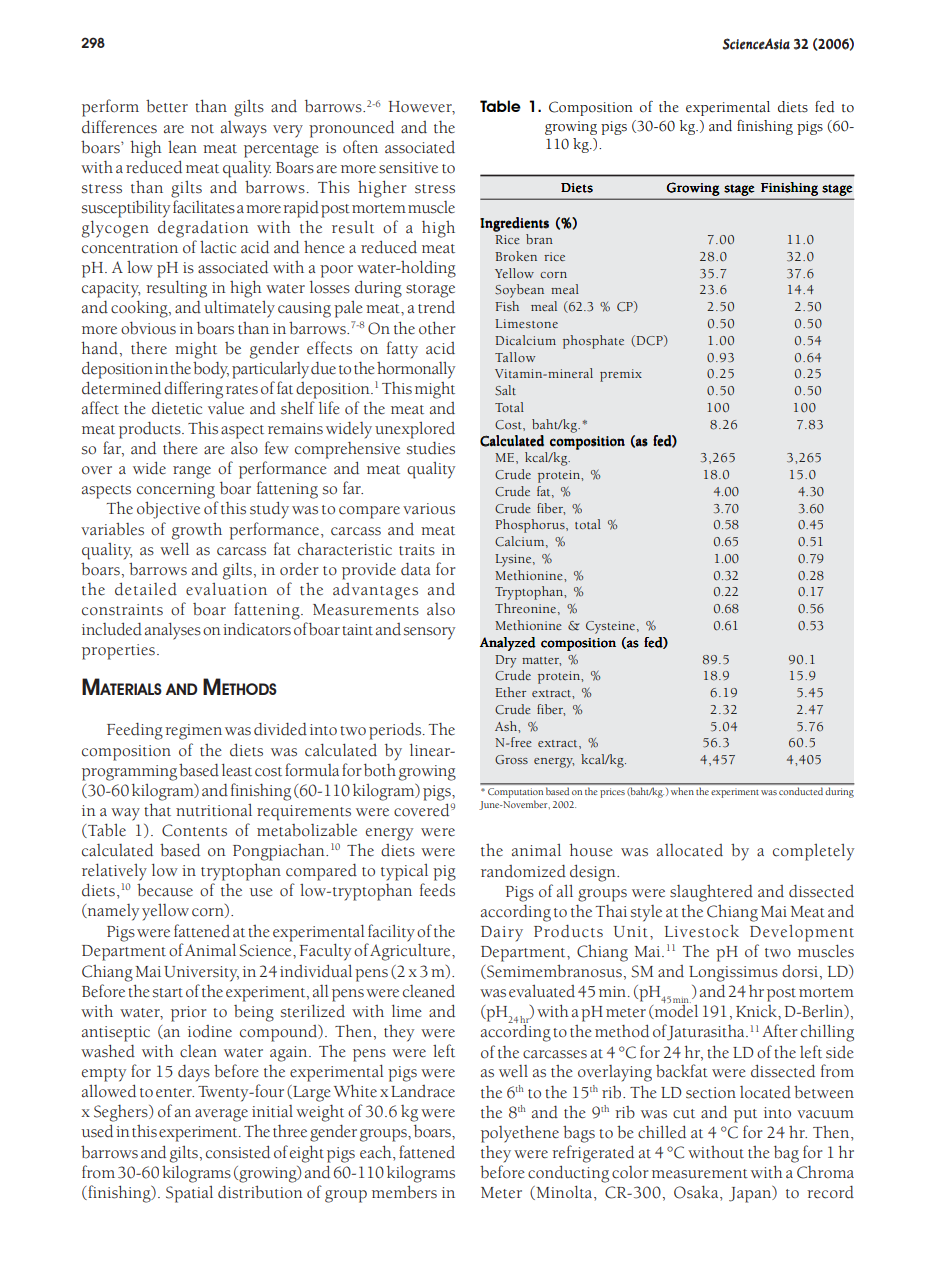  Describe the element at coordinates (593, 342) in the screenshot. I see `phosphate` at that location.
